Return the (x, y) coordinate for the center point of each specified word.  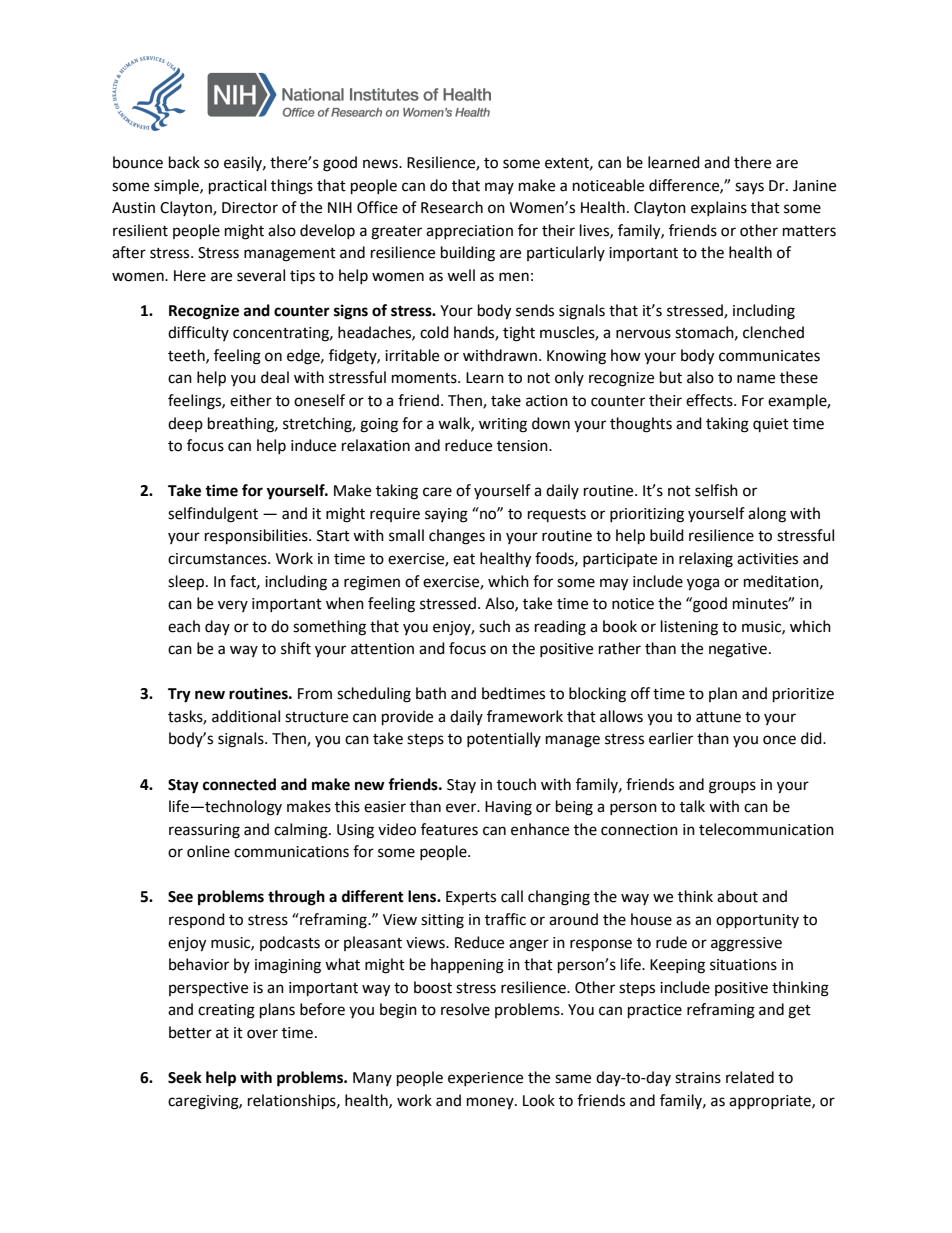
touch (516, 784)
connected (239, 784)
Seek (185, 1077)
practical (237, 187)
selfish (716, 490)
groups (732, 787)
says (749, 188)
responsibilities (257, 537)
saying (446, 515)
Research (452, 207)
